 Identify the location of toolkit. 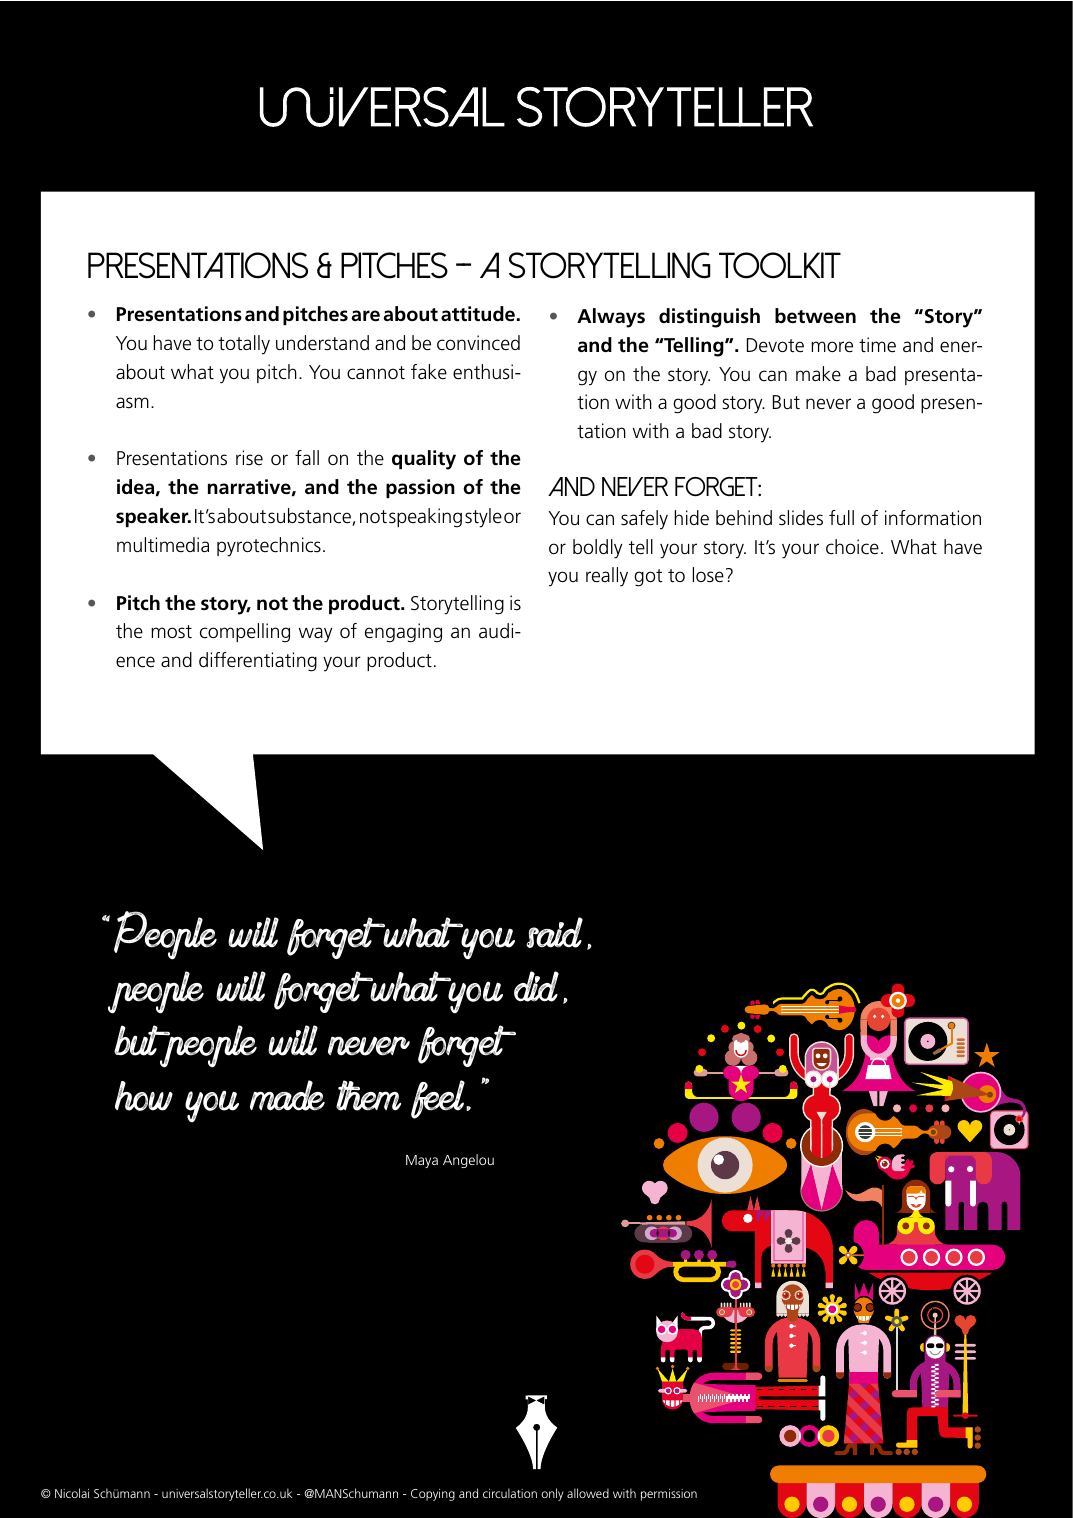
(780, 265).
